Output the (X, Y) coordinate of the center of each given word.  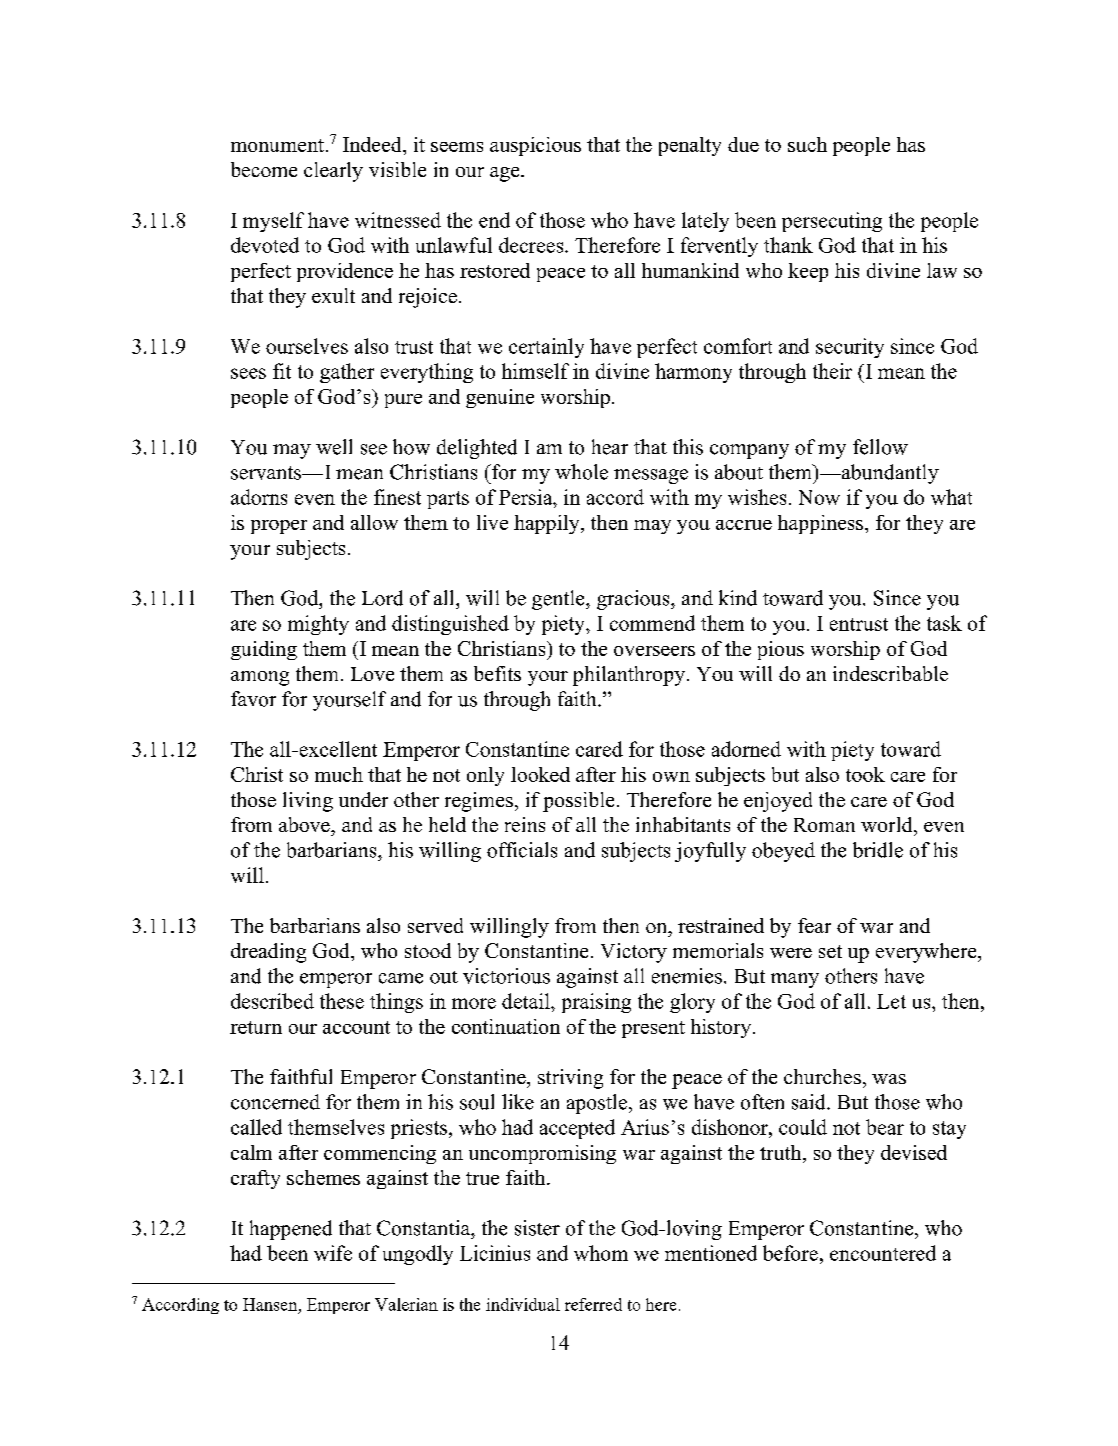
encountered (883, 1253)
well (334, 447)
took (865, 774)
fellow (880, 447)
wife (333, 1253)
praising (596, 1003)
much (339, 774)
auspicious (535, 146)
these (342, 1001)
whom (601, 1253)
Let (891, 1001)
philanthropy (629, 676)
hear (610, 447)
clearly (333, 172)
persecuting (832, 222)
